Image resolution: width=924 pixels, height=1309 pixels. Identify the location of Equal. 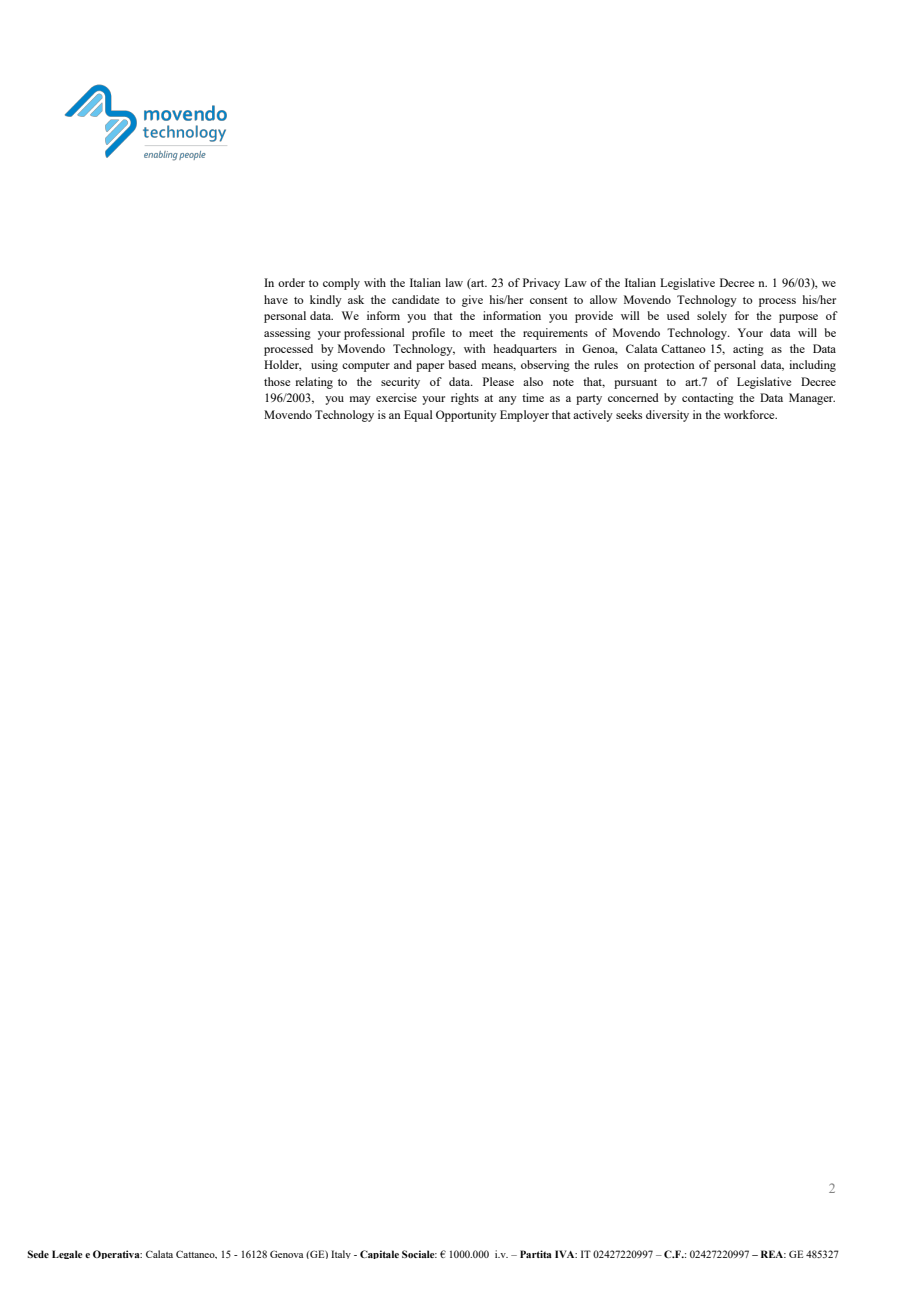
(418, 416).
